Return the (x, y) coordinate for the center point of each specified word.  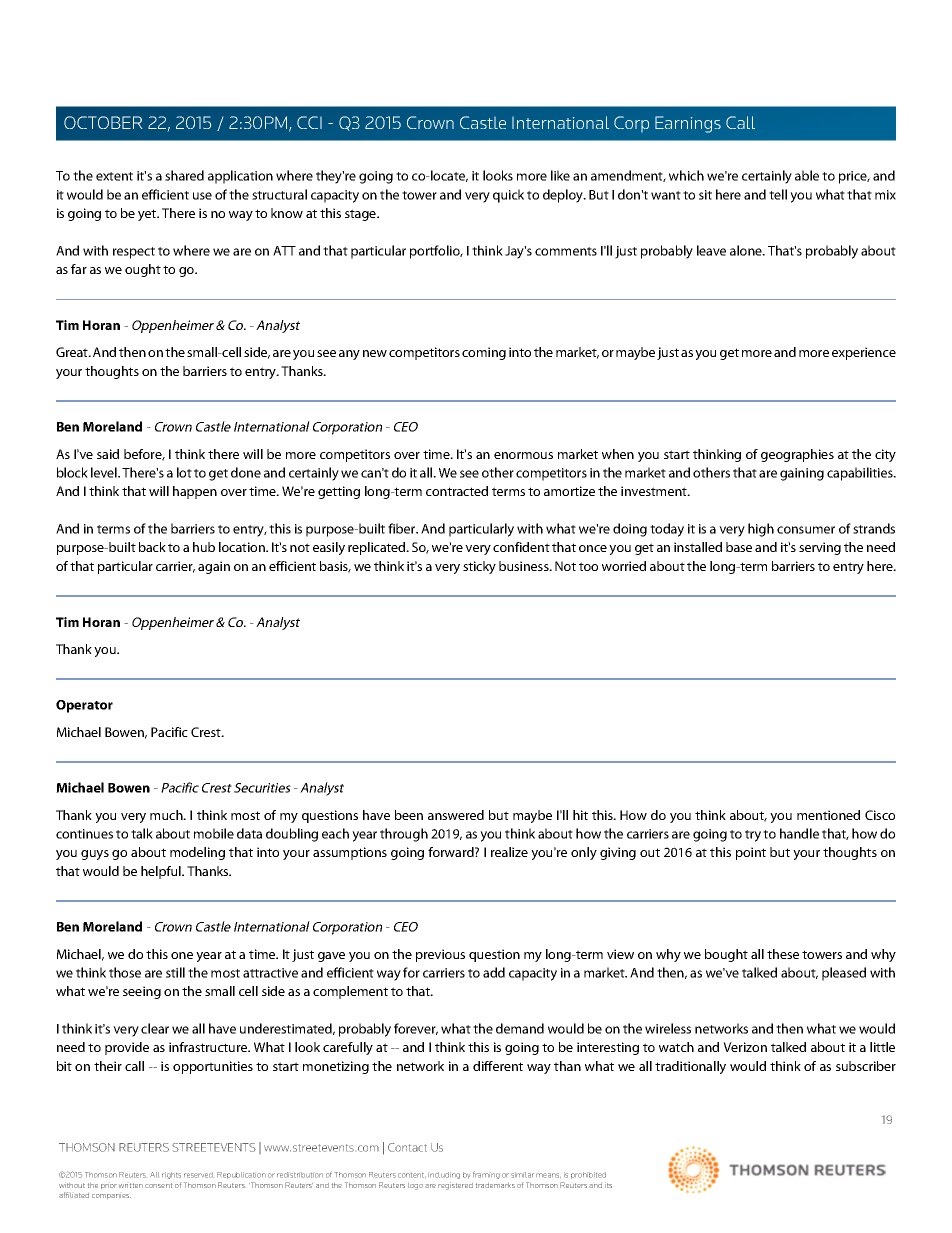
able (807, 175)
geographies (797, 455)
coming (484, 353)
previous (440, 955)
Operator (84, 706)
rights (171, 1175)
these (783, 954)
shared (184, 175)
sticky (479, 567)
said (108, 454)
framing (486, 1175)
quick (508, 196)
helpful (162, 872)
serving (820, 548)
